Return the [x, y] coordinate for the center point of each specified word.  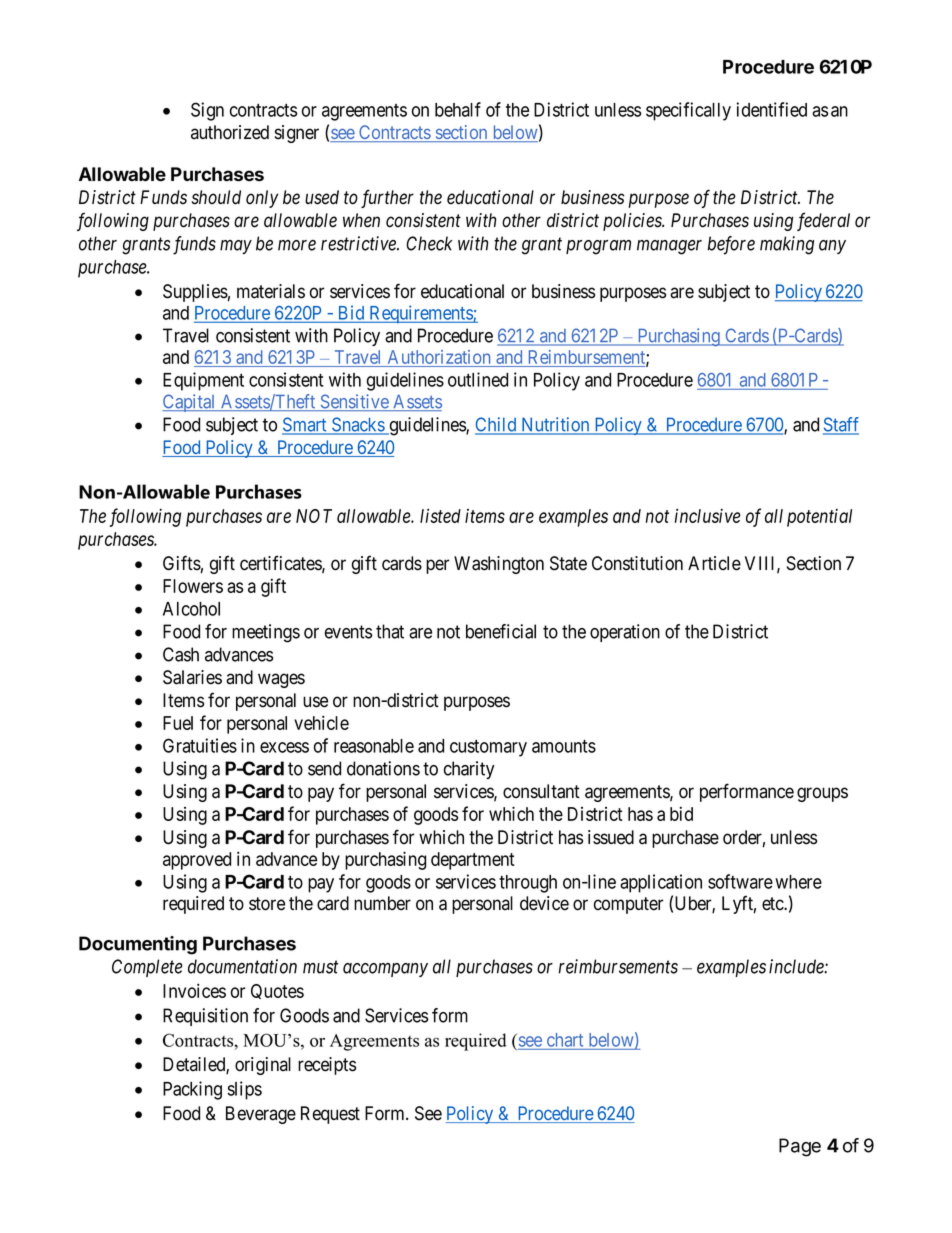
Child [497, 425]
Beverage [261, 1115]
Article [714, 563]
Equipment [203, 381]
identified [771, 109]
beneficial [501, 631]
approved [197, 861]
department [473, 861]
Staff [841, 425]
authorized [230, 132]
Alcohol [191, 609]
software [740, 881]
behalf [458, 109]
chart [565, 1040]
